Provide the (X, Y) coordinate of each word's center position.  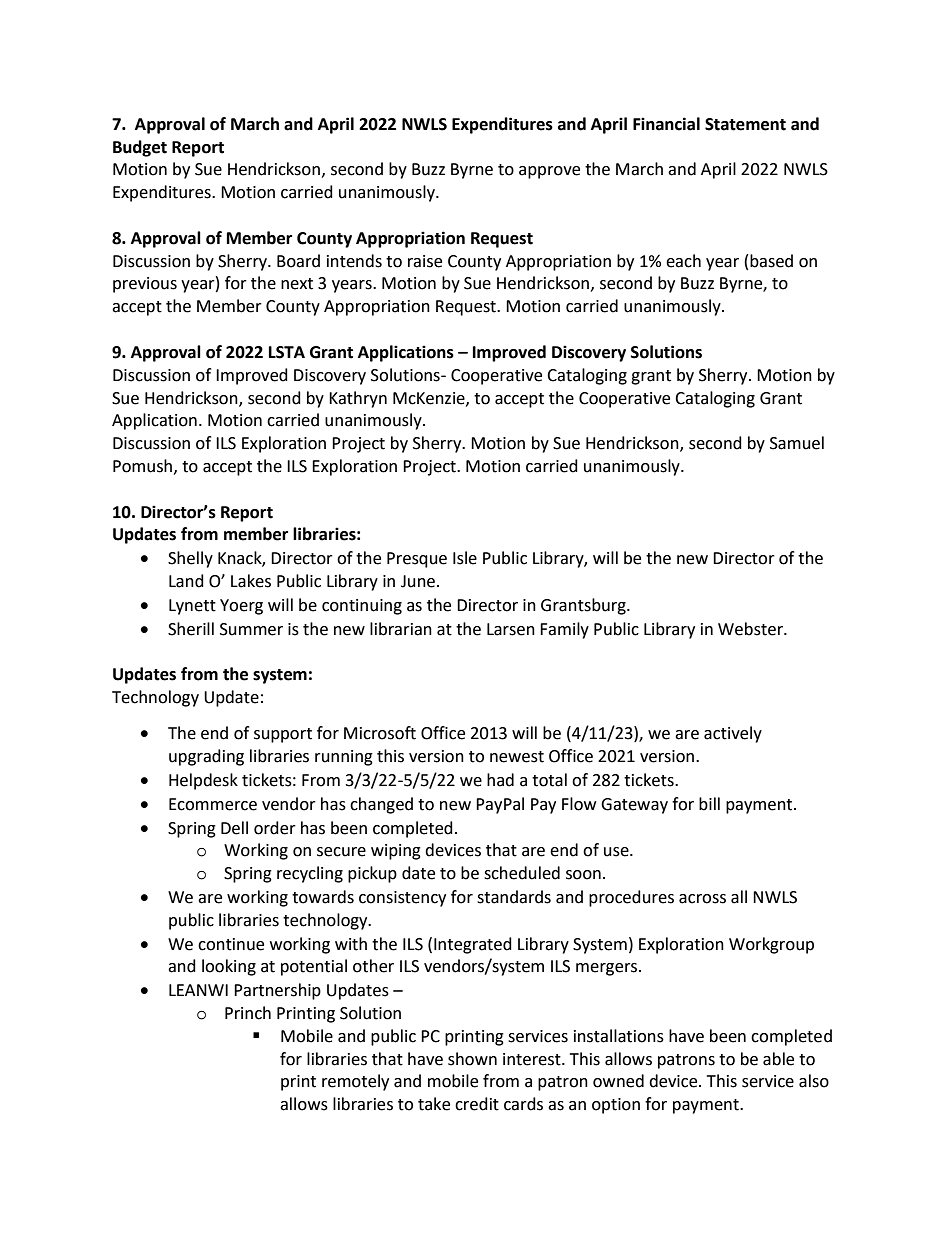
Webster (751, 629)
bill (709, 804)
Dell (234, 828)
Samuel (797, 443)
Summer (251, 629)
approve (549, 172)
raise (425, 261)
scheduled (522, 873)
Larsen (511, 629)
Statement (745, 124)
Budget (140, 148)
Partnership (277, 991)
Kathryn (358, 399)
